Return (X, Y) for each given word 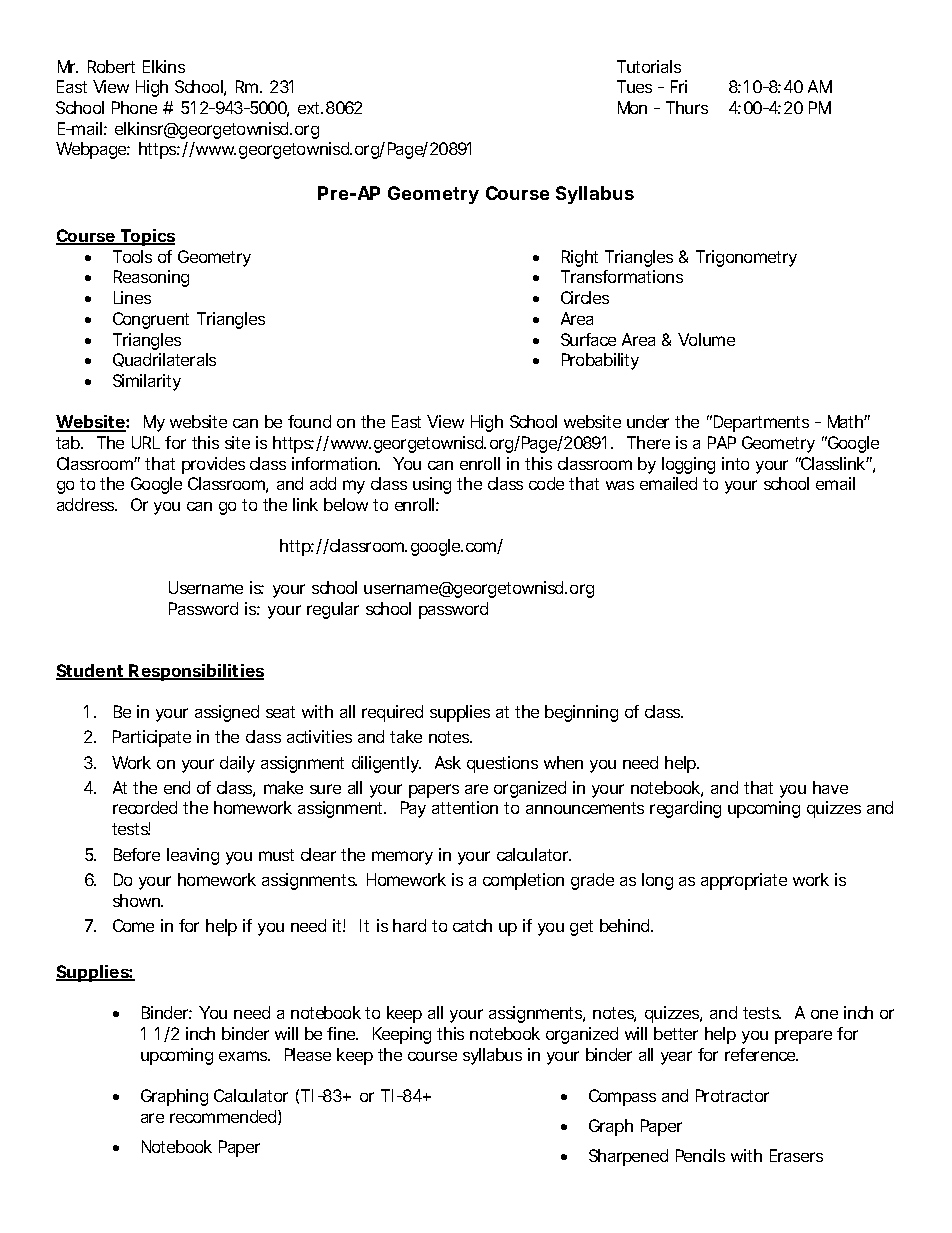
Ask (448, 762)
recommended (224, 1117)
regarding (685, 809)
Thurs (687, 107)
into (735, 463)
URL (146, 442)
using (432, 485)
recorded (145, 807)
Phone (134, 107)
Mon (632, 107)
